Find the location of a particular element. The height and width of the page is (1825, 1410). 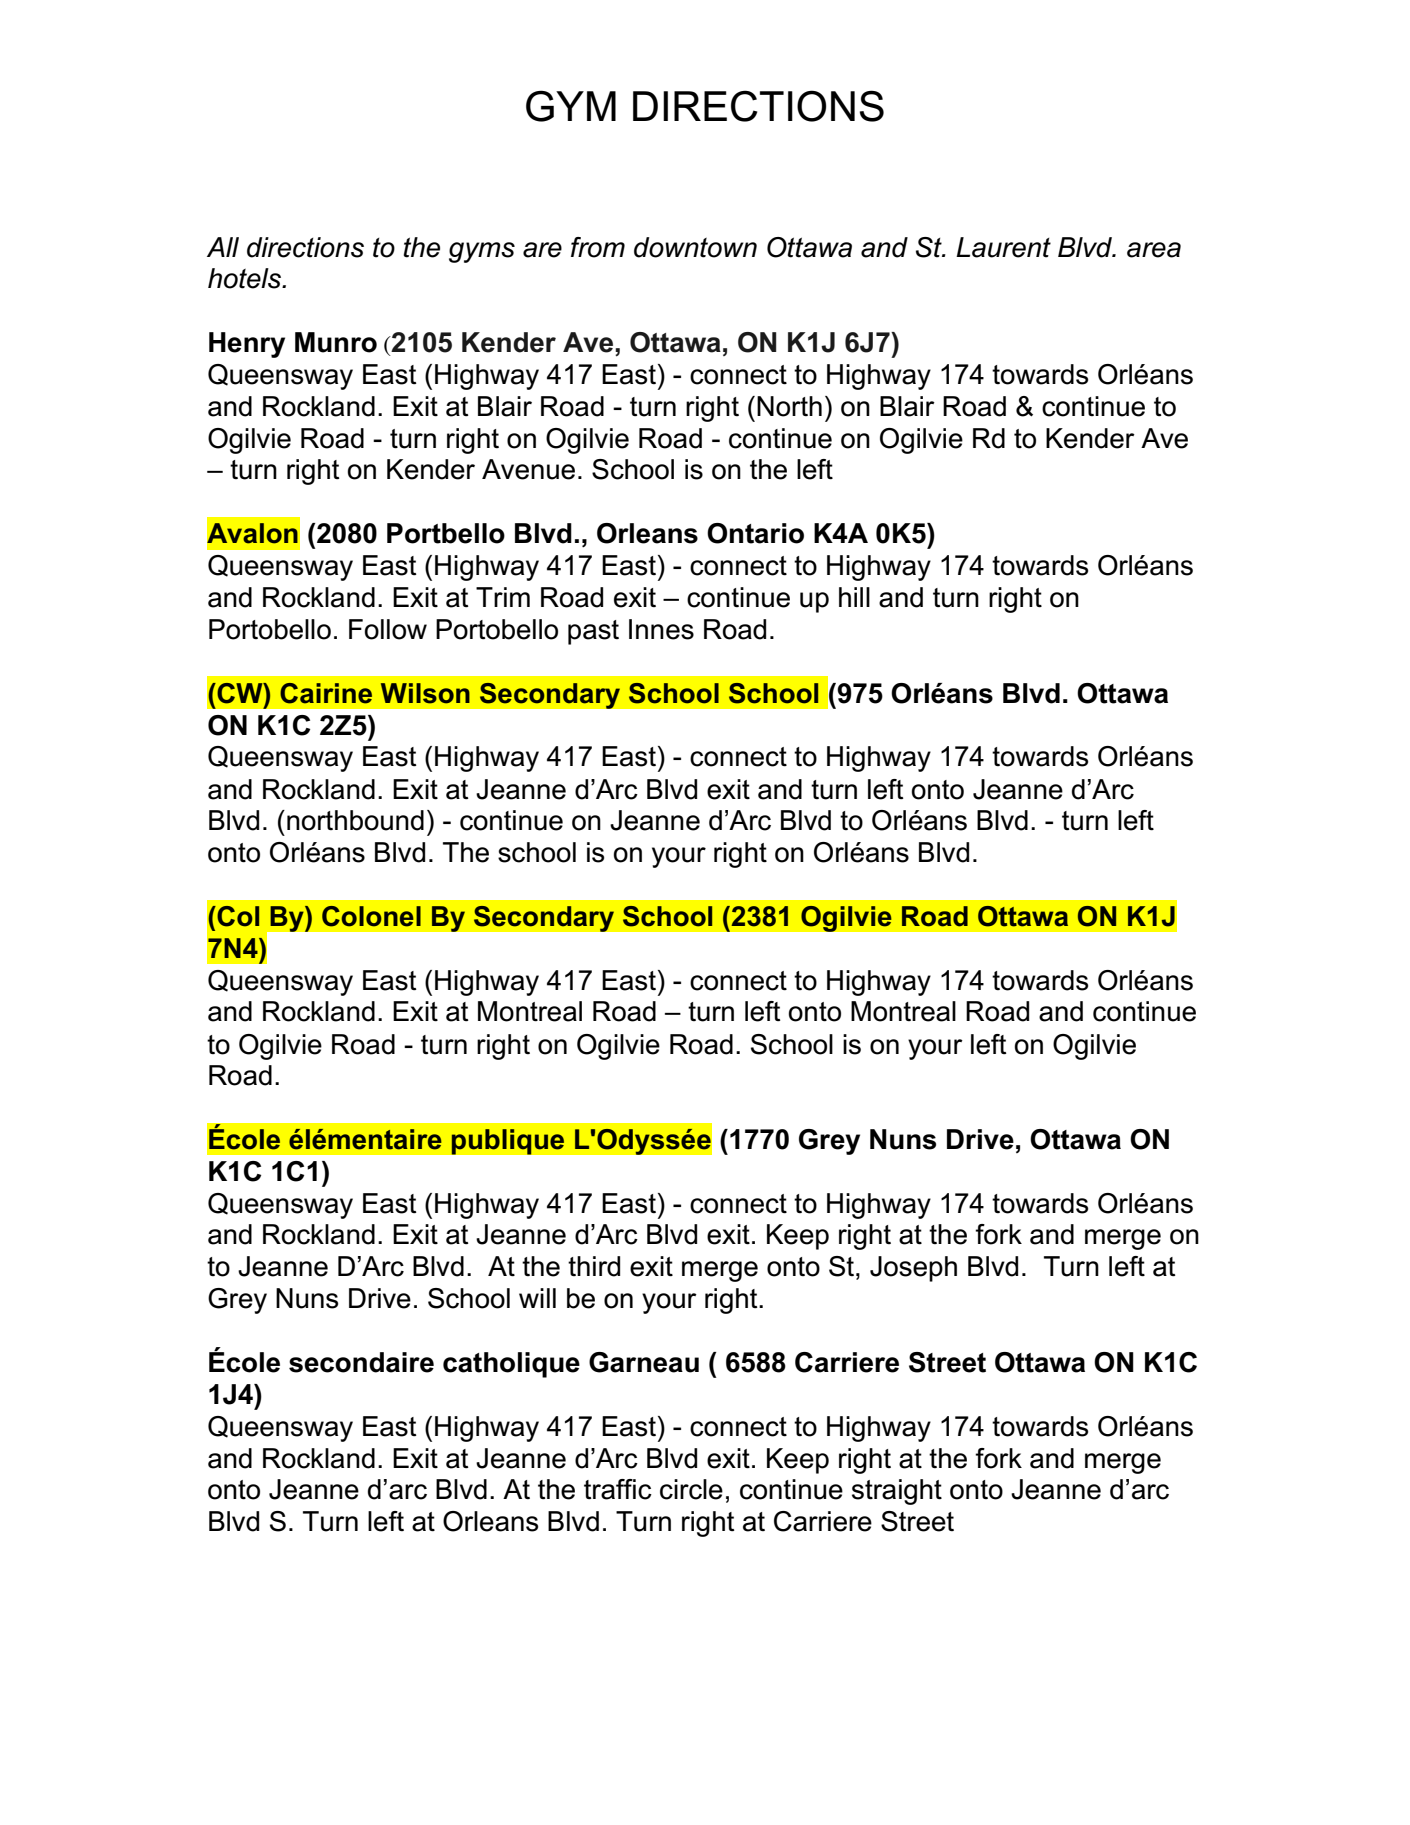

Innes is located at coordinates (661, 629).
